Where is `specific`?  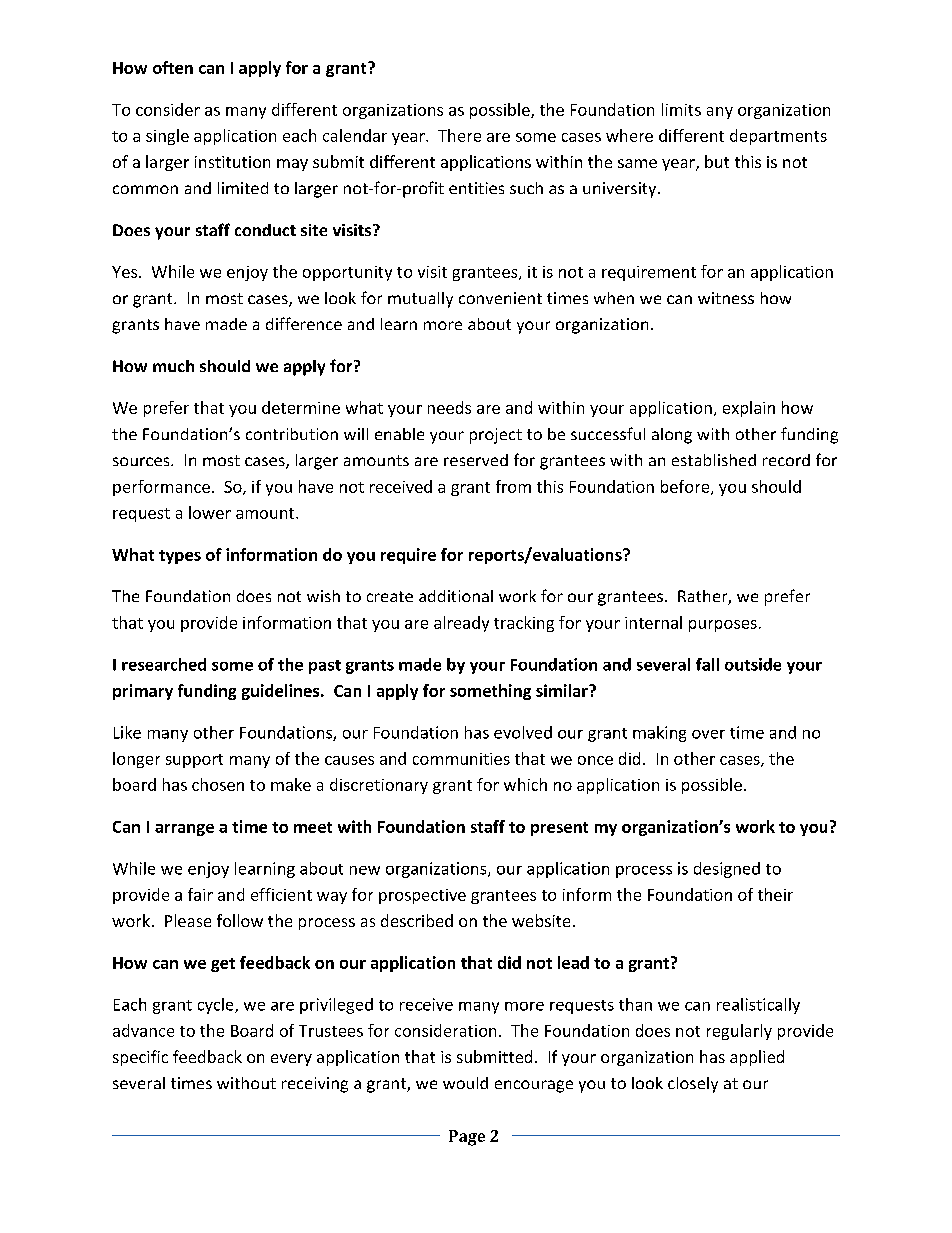 specific is located at coordinates (140, 1058).
